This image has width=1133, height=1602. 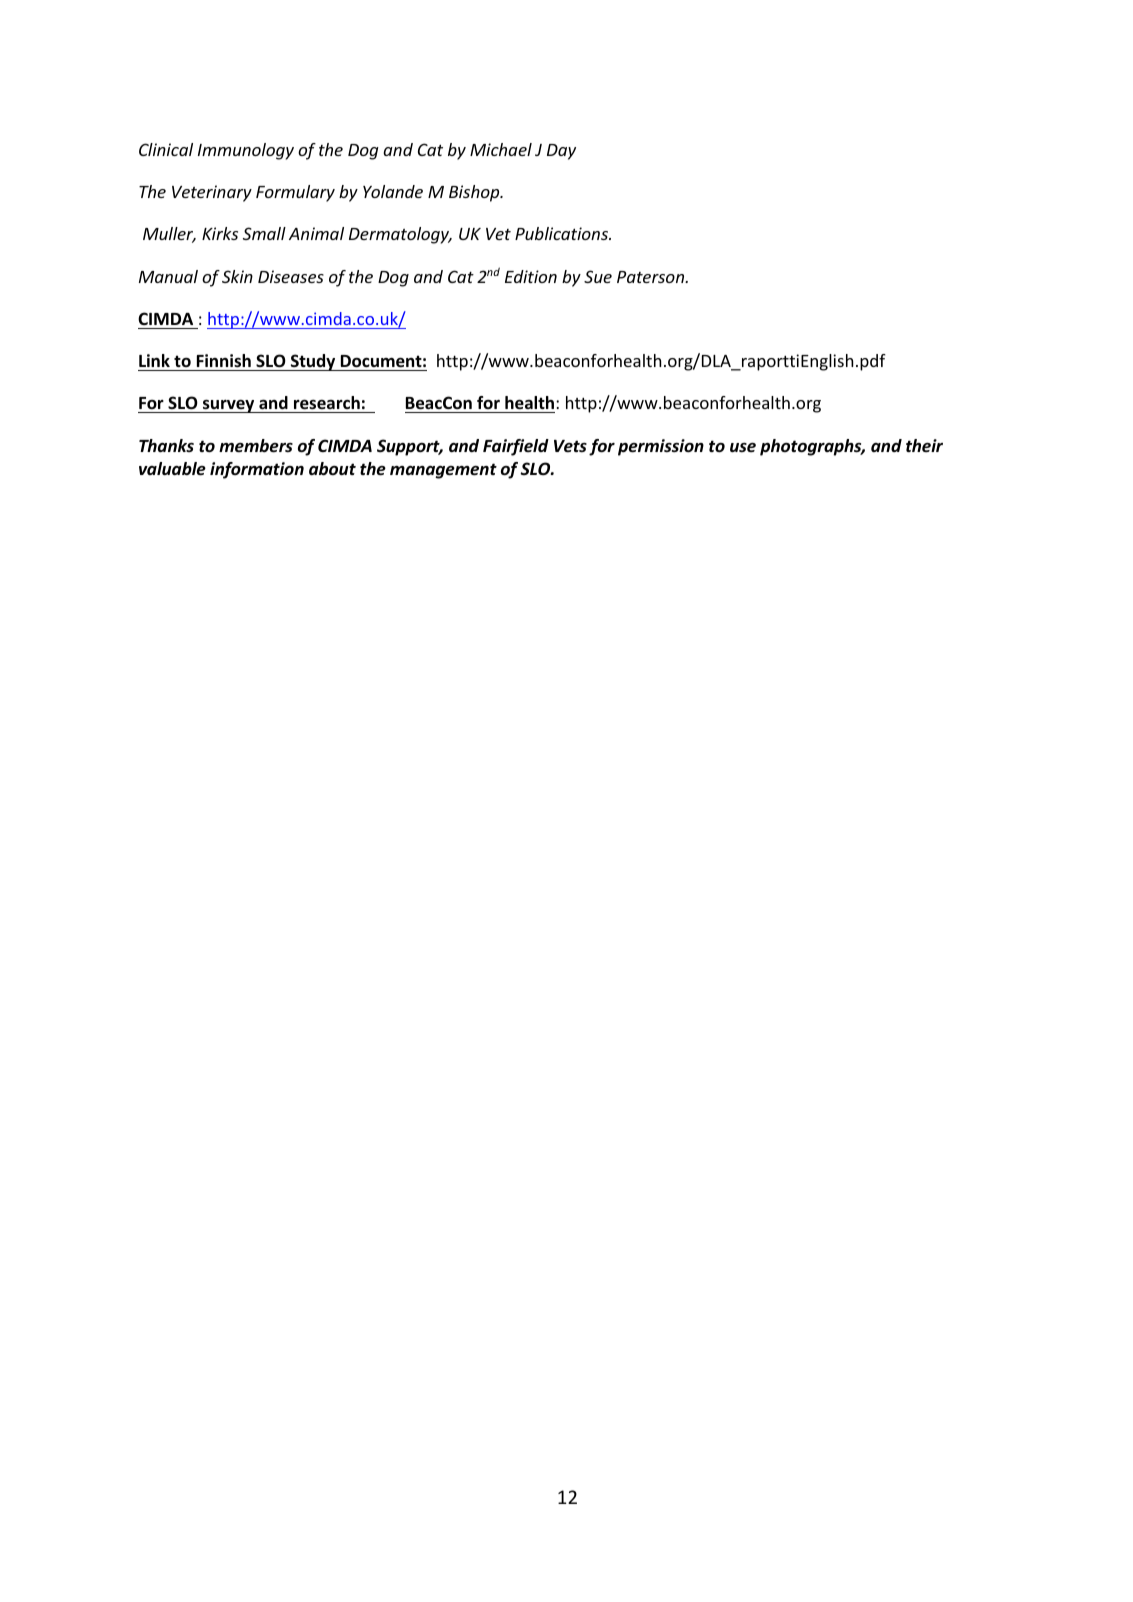 I want to click on Immunology, so click(x=246, y=151).
